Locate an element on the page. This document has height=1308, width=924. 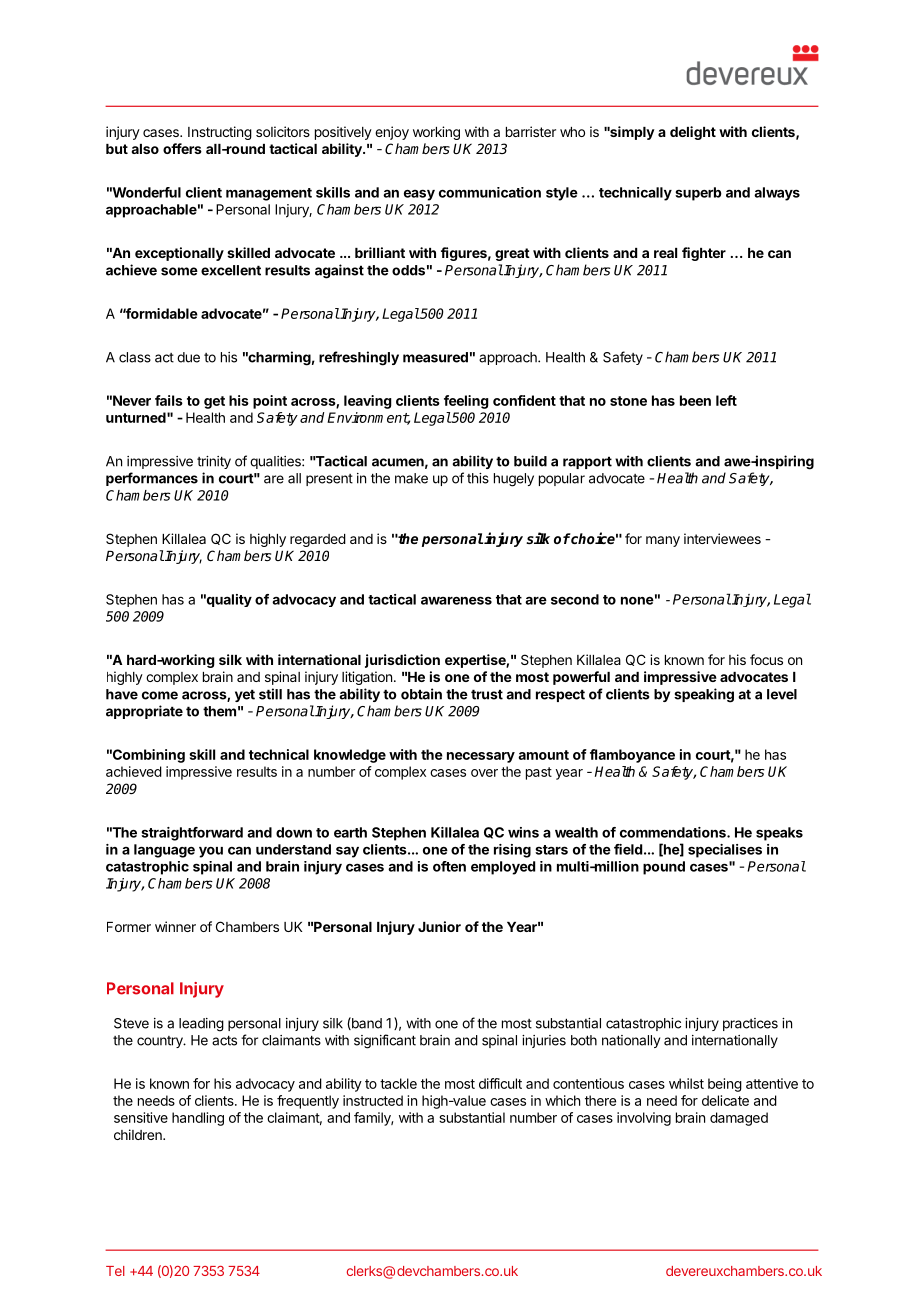
interviewees is located at coordinates (722, 538).
